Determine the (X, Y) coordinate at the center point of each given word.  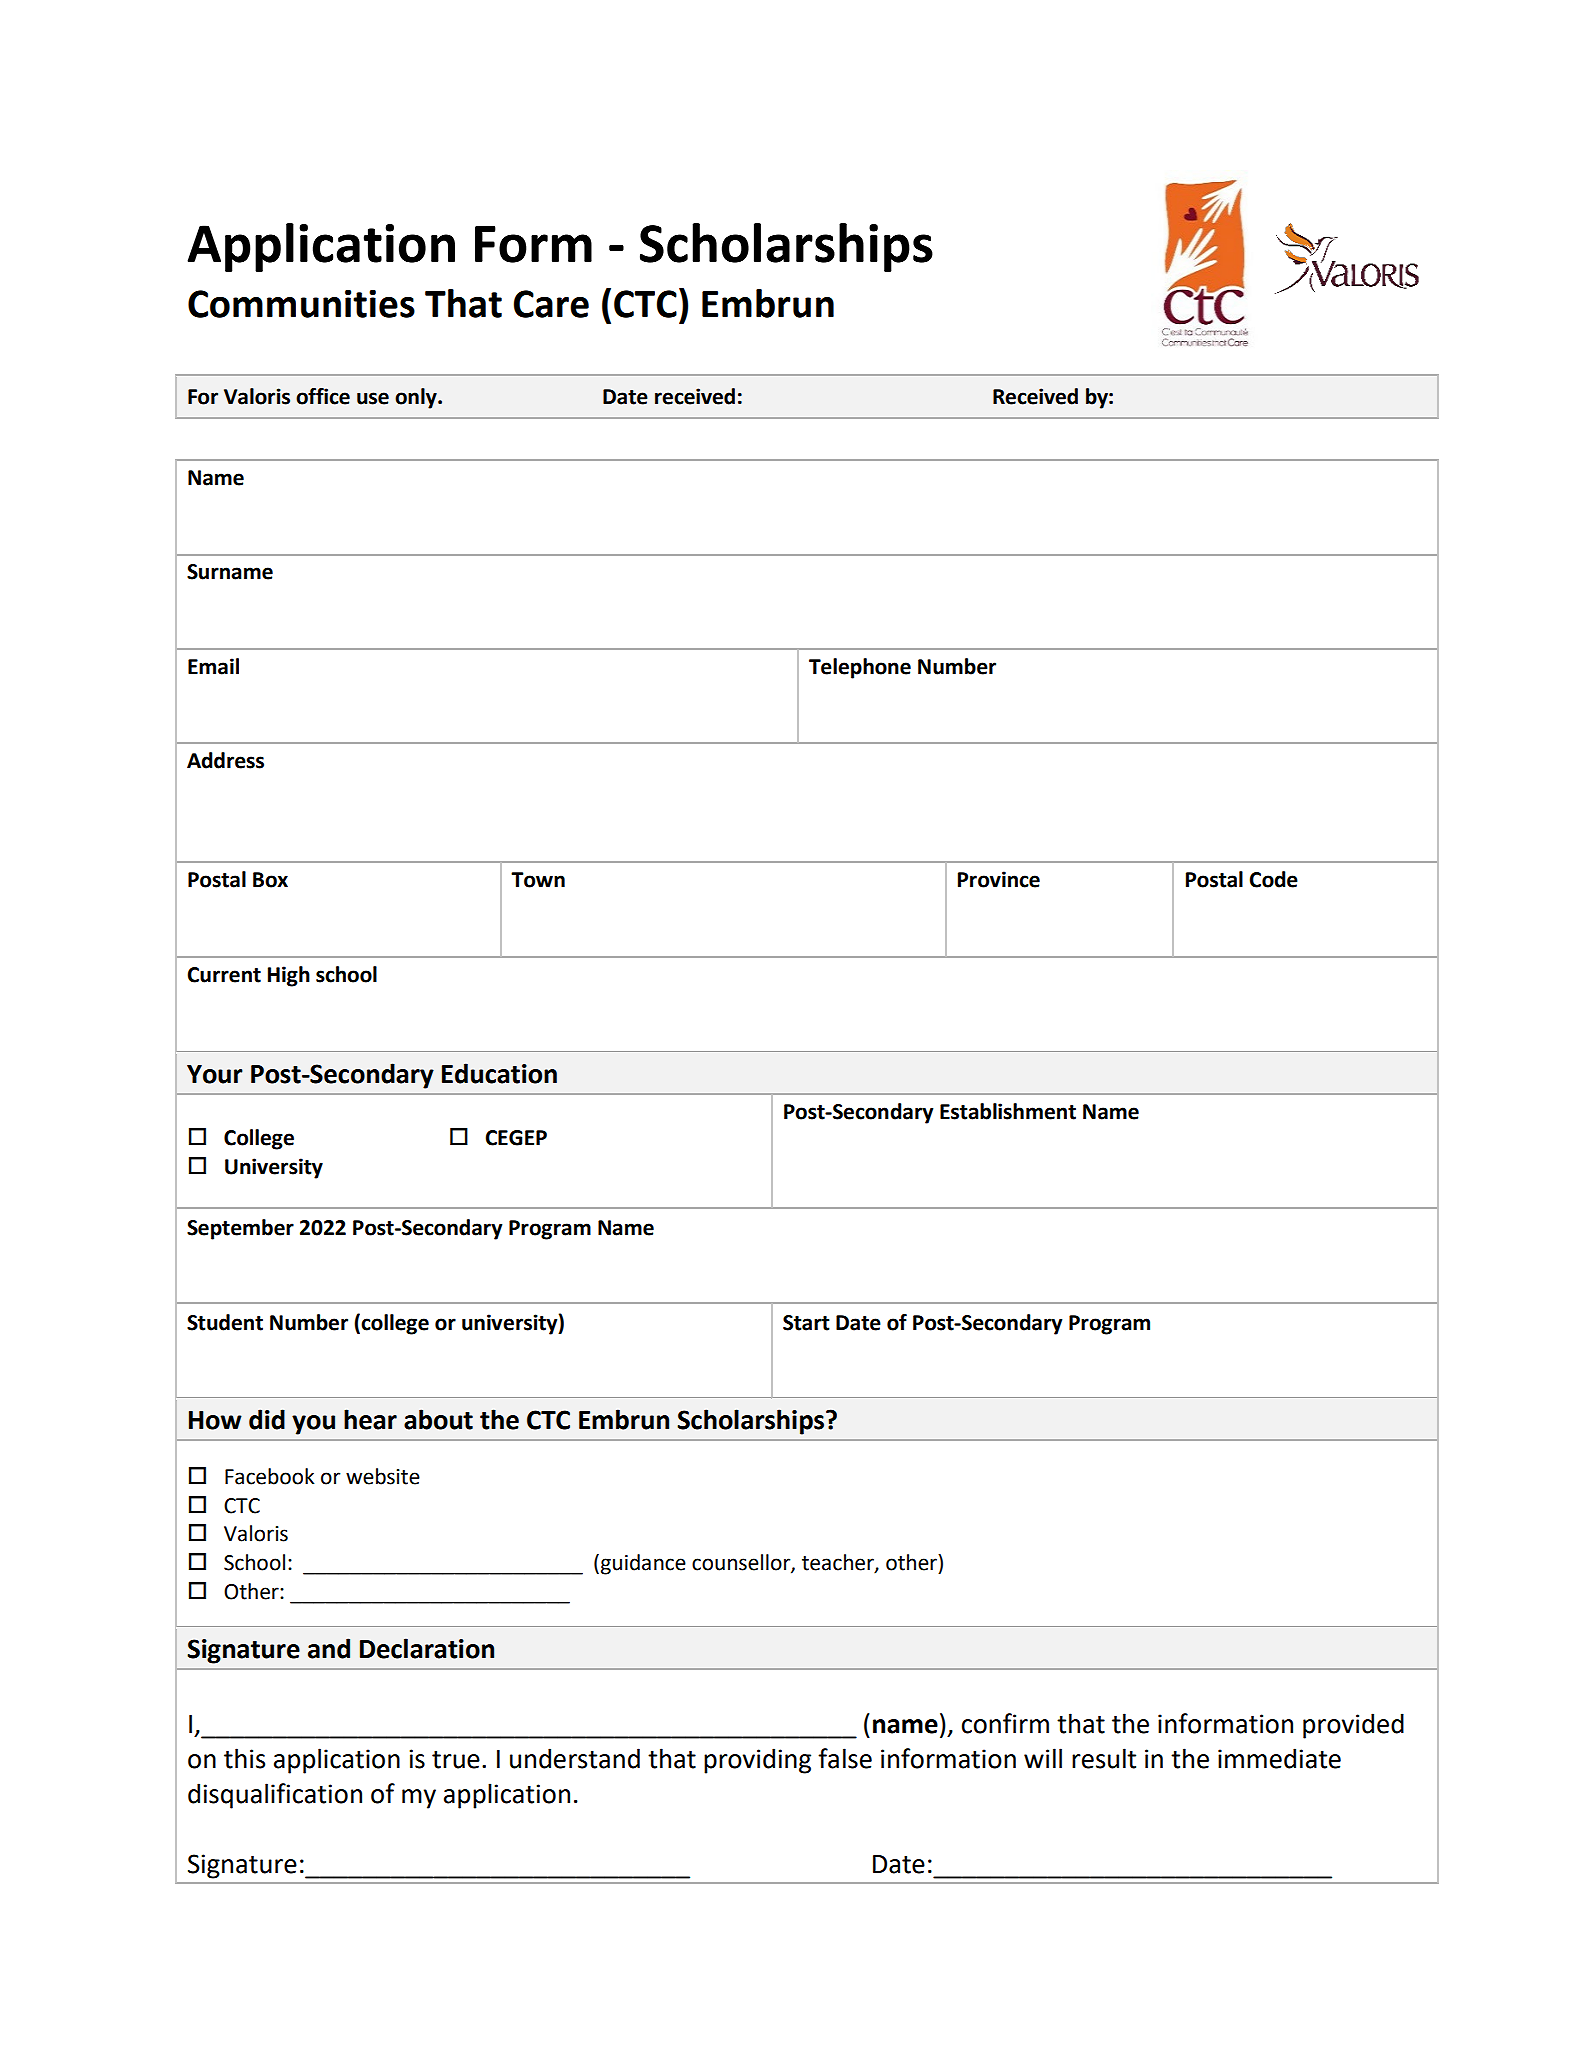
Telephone (860, 668)
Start (806, 1323)
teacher (839, 1563)
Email (213, 666)
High (289, 976)
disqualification (275, 1796)
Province (999, 879)
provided (1353, 1726)
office (323, 396)
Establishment (1008, 1111)
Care (551, 304)
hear (370, 1419)
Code (1273, 879)
